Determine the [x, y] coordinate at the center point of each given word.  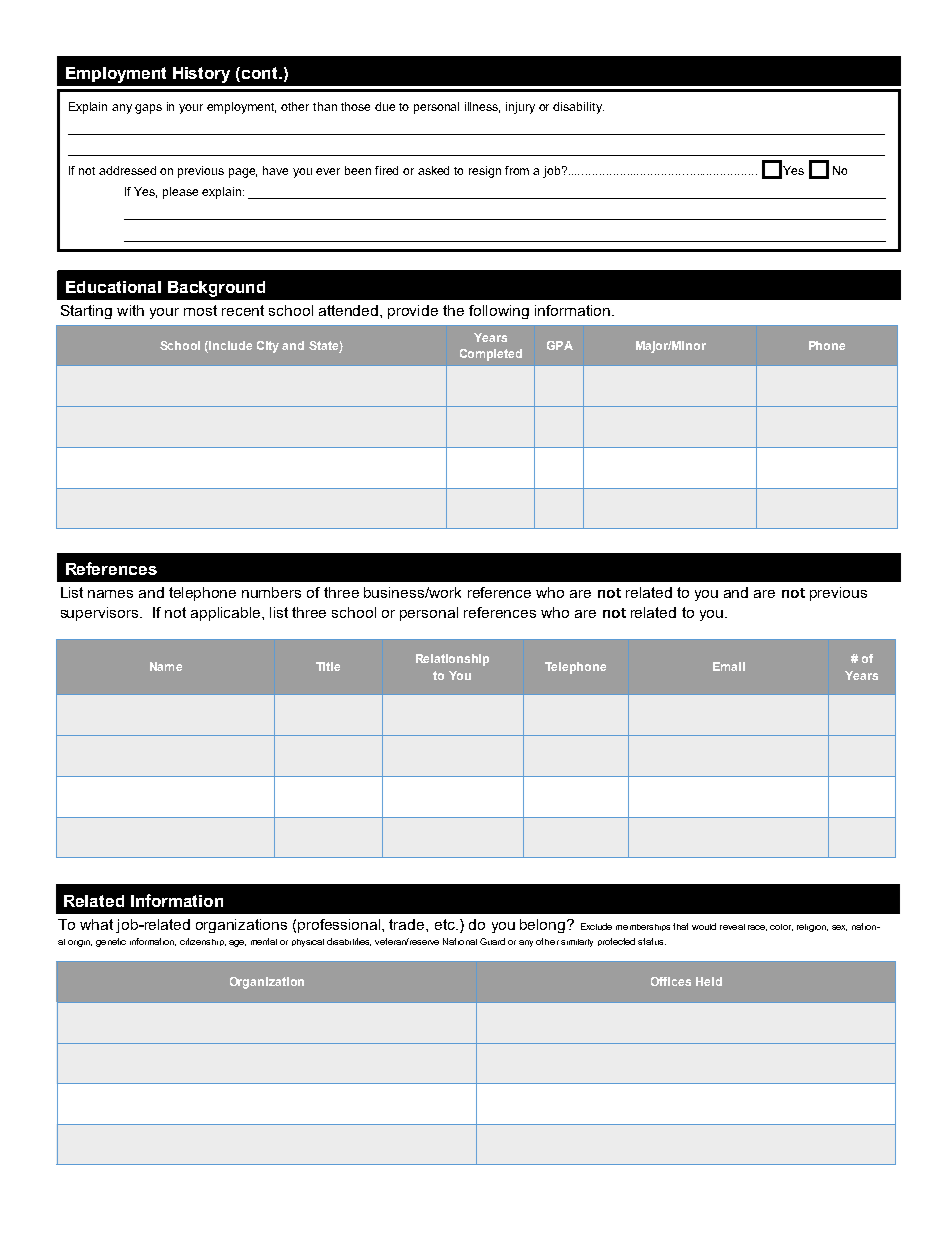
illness [482, 107]
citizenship [203, 942]
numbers [271, 592]
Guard [492, 941]
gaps [148, 109]
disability [578, 108]
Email [729, 666]
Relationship [452, 660]
